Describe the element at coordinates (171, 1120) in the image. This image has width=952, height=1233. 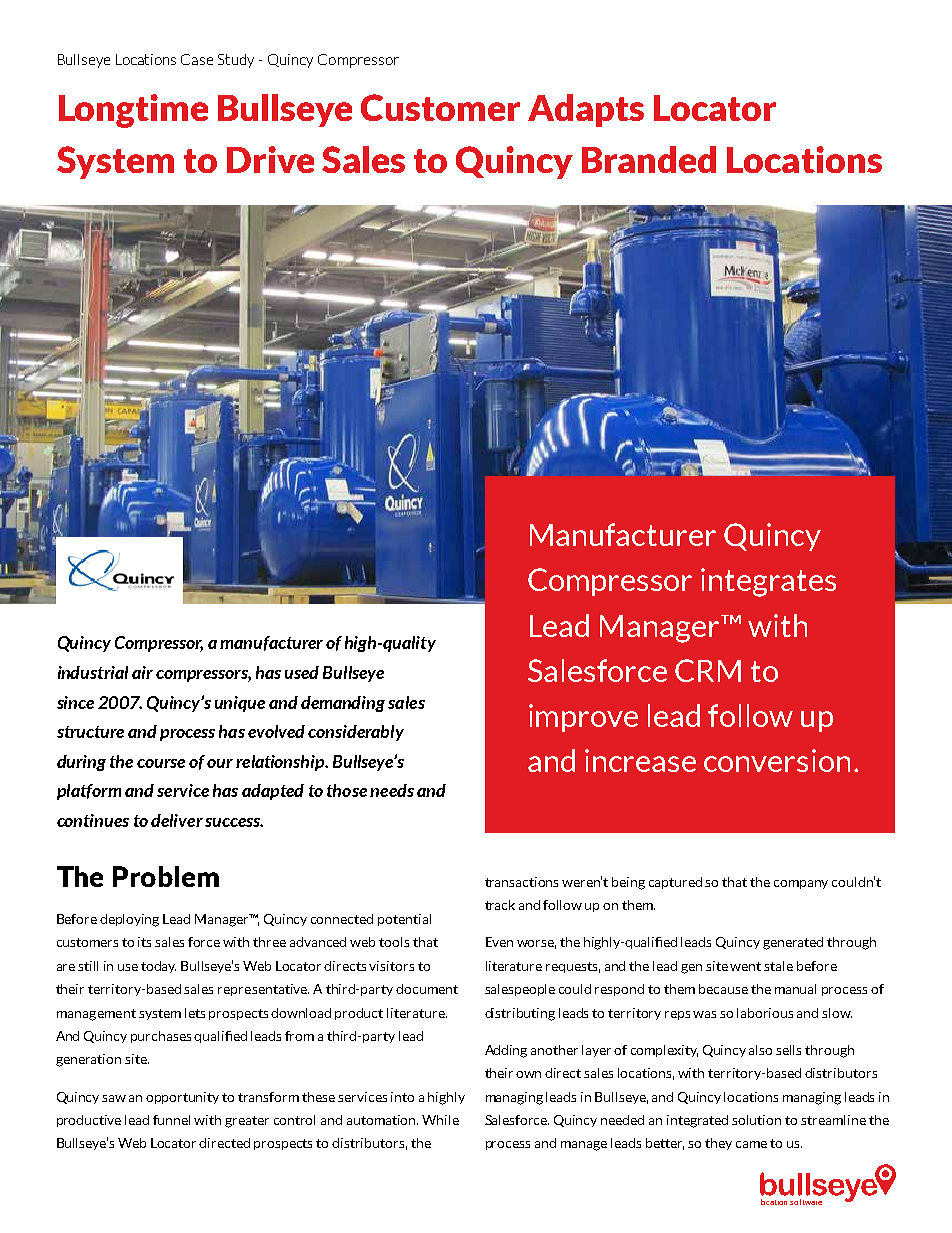
I see `funnel` at that location.
